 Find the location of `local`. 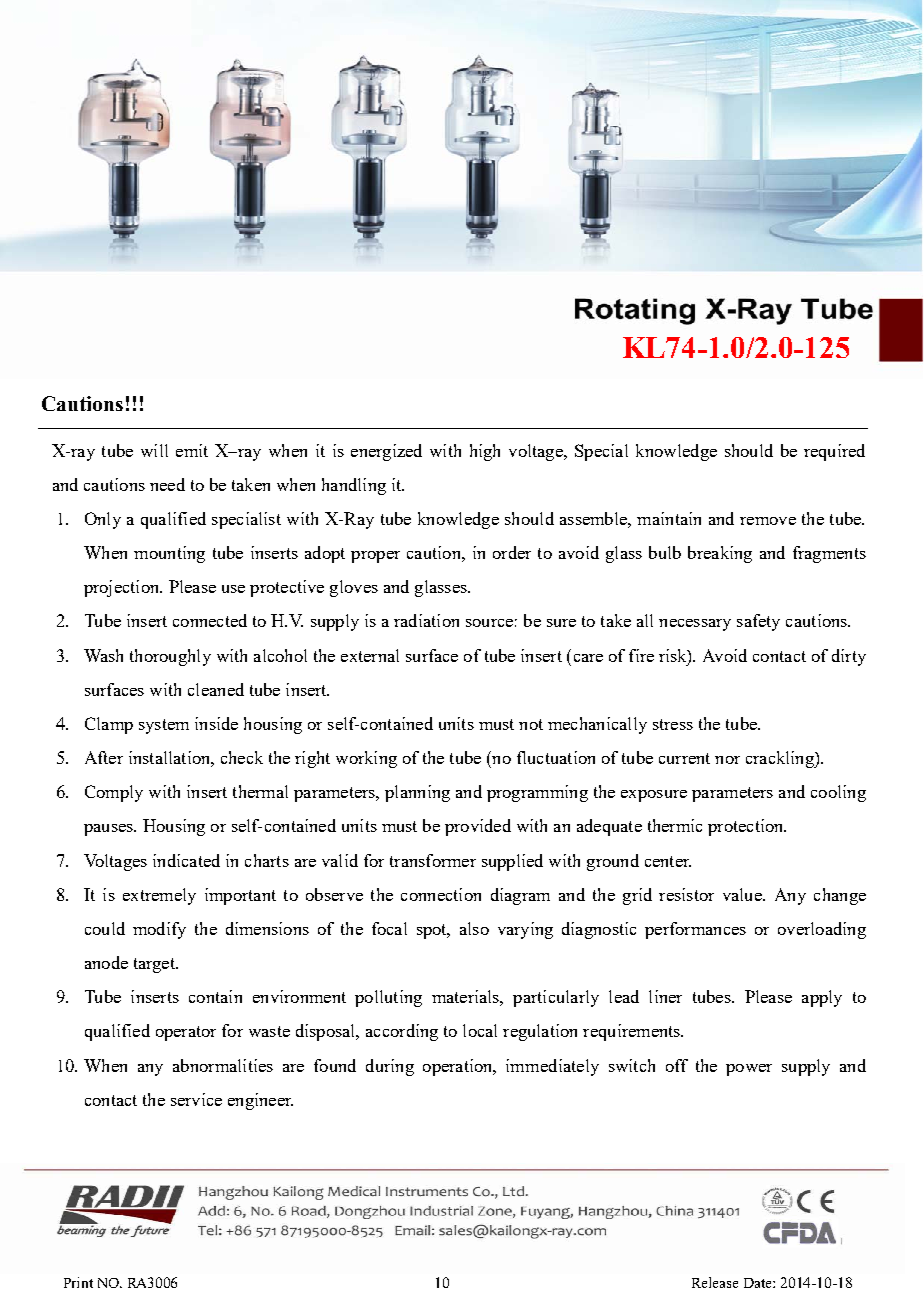

local is located at coordinates (480, 1030).
